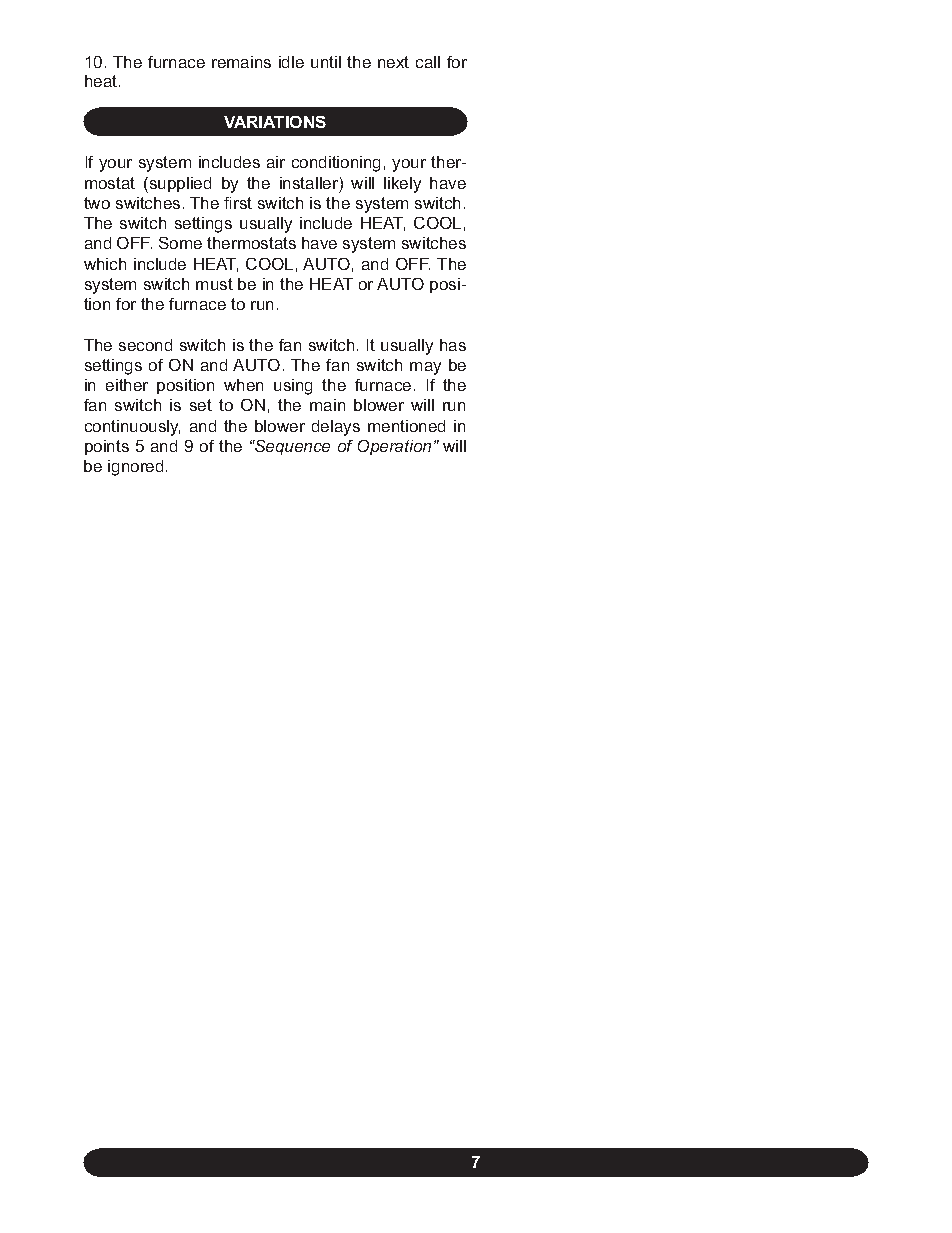  I want to click on must, so click(214, 284).
